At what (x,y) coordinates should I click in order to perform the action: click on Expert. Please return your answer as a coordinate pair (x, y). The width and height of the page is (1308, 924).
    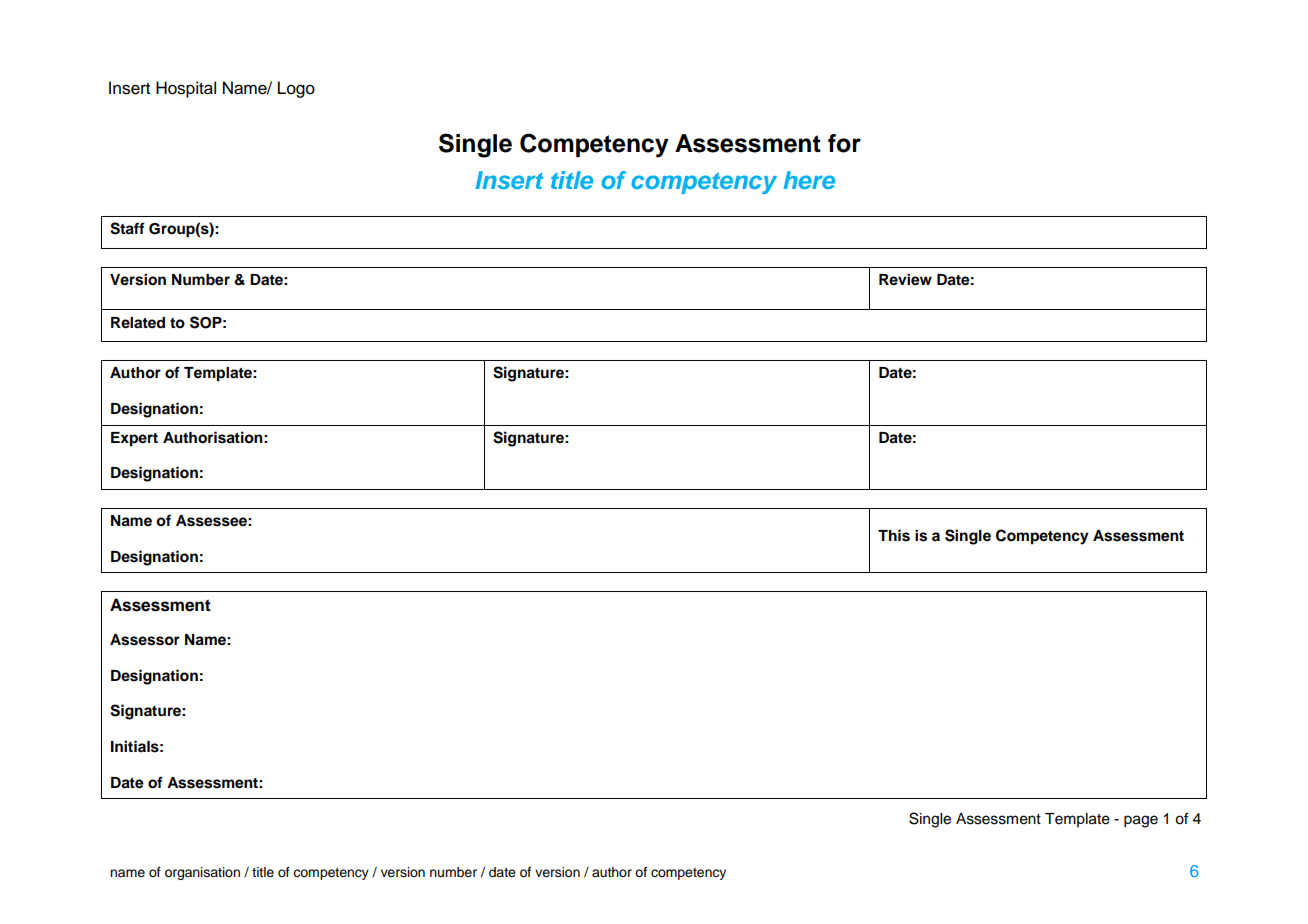
    Looking at the image, I should click on (134, 439).
